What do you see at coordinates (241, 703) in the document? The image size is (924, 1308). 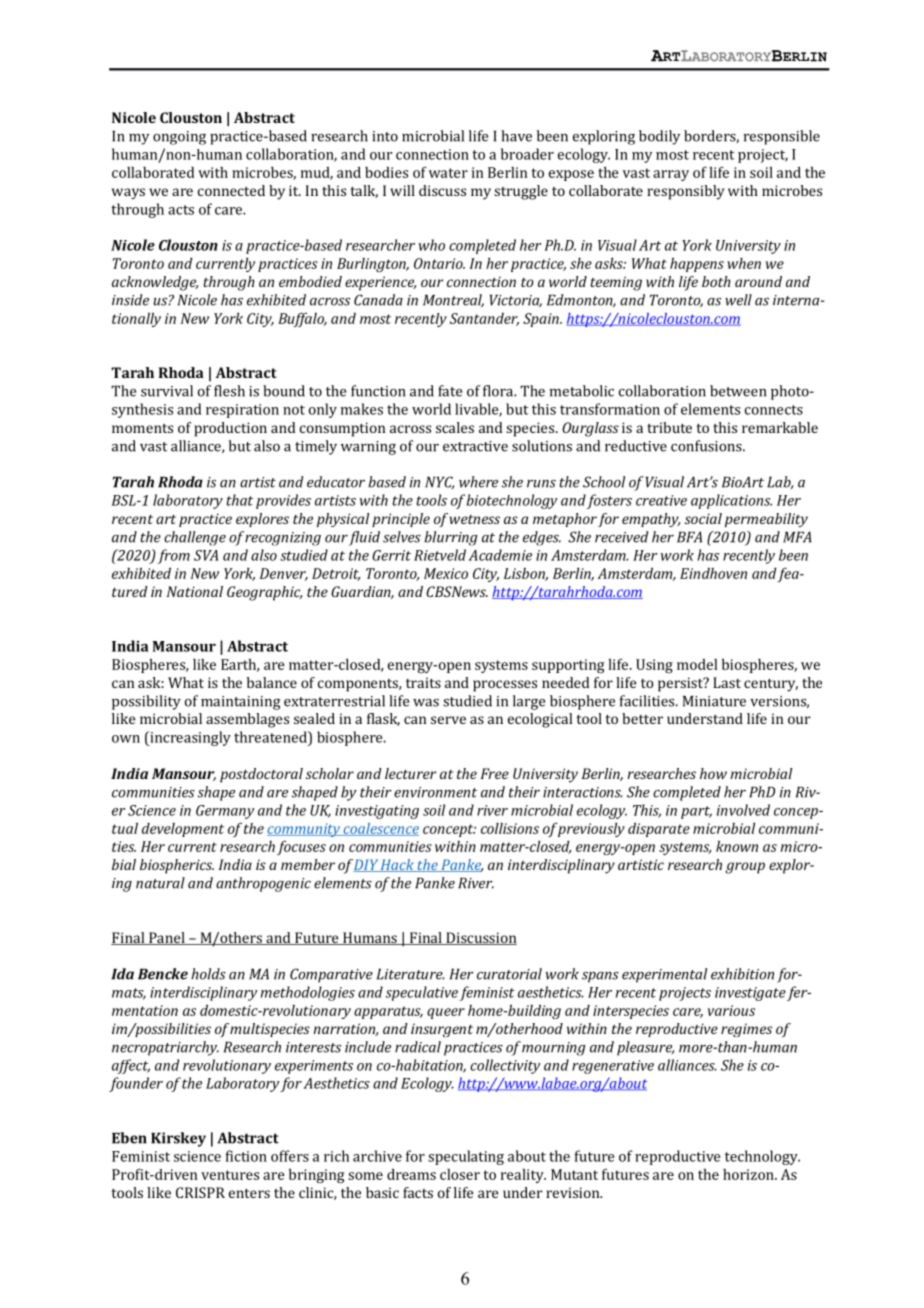 I see `maintaining` at bounding box center [241, 703].
